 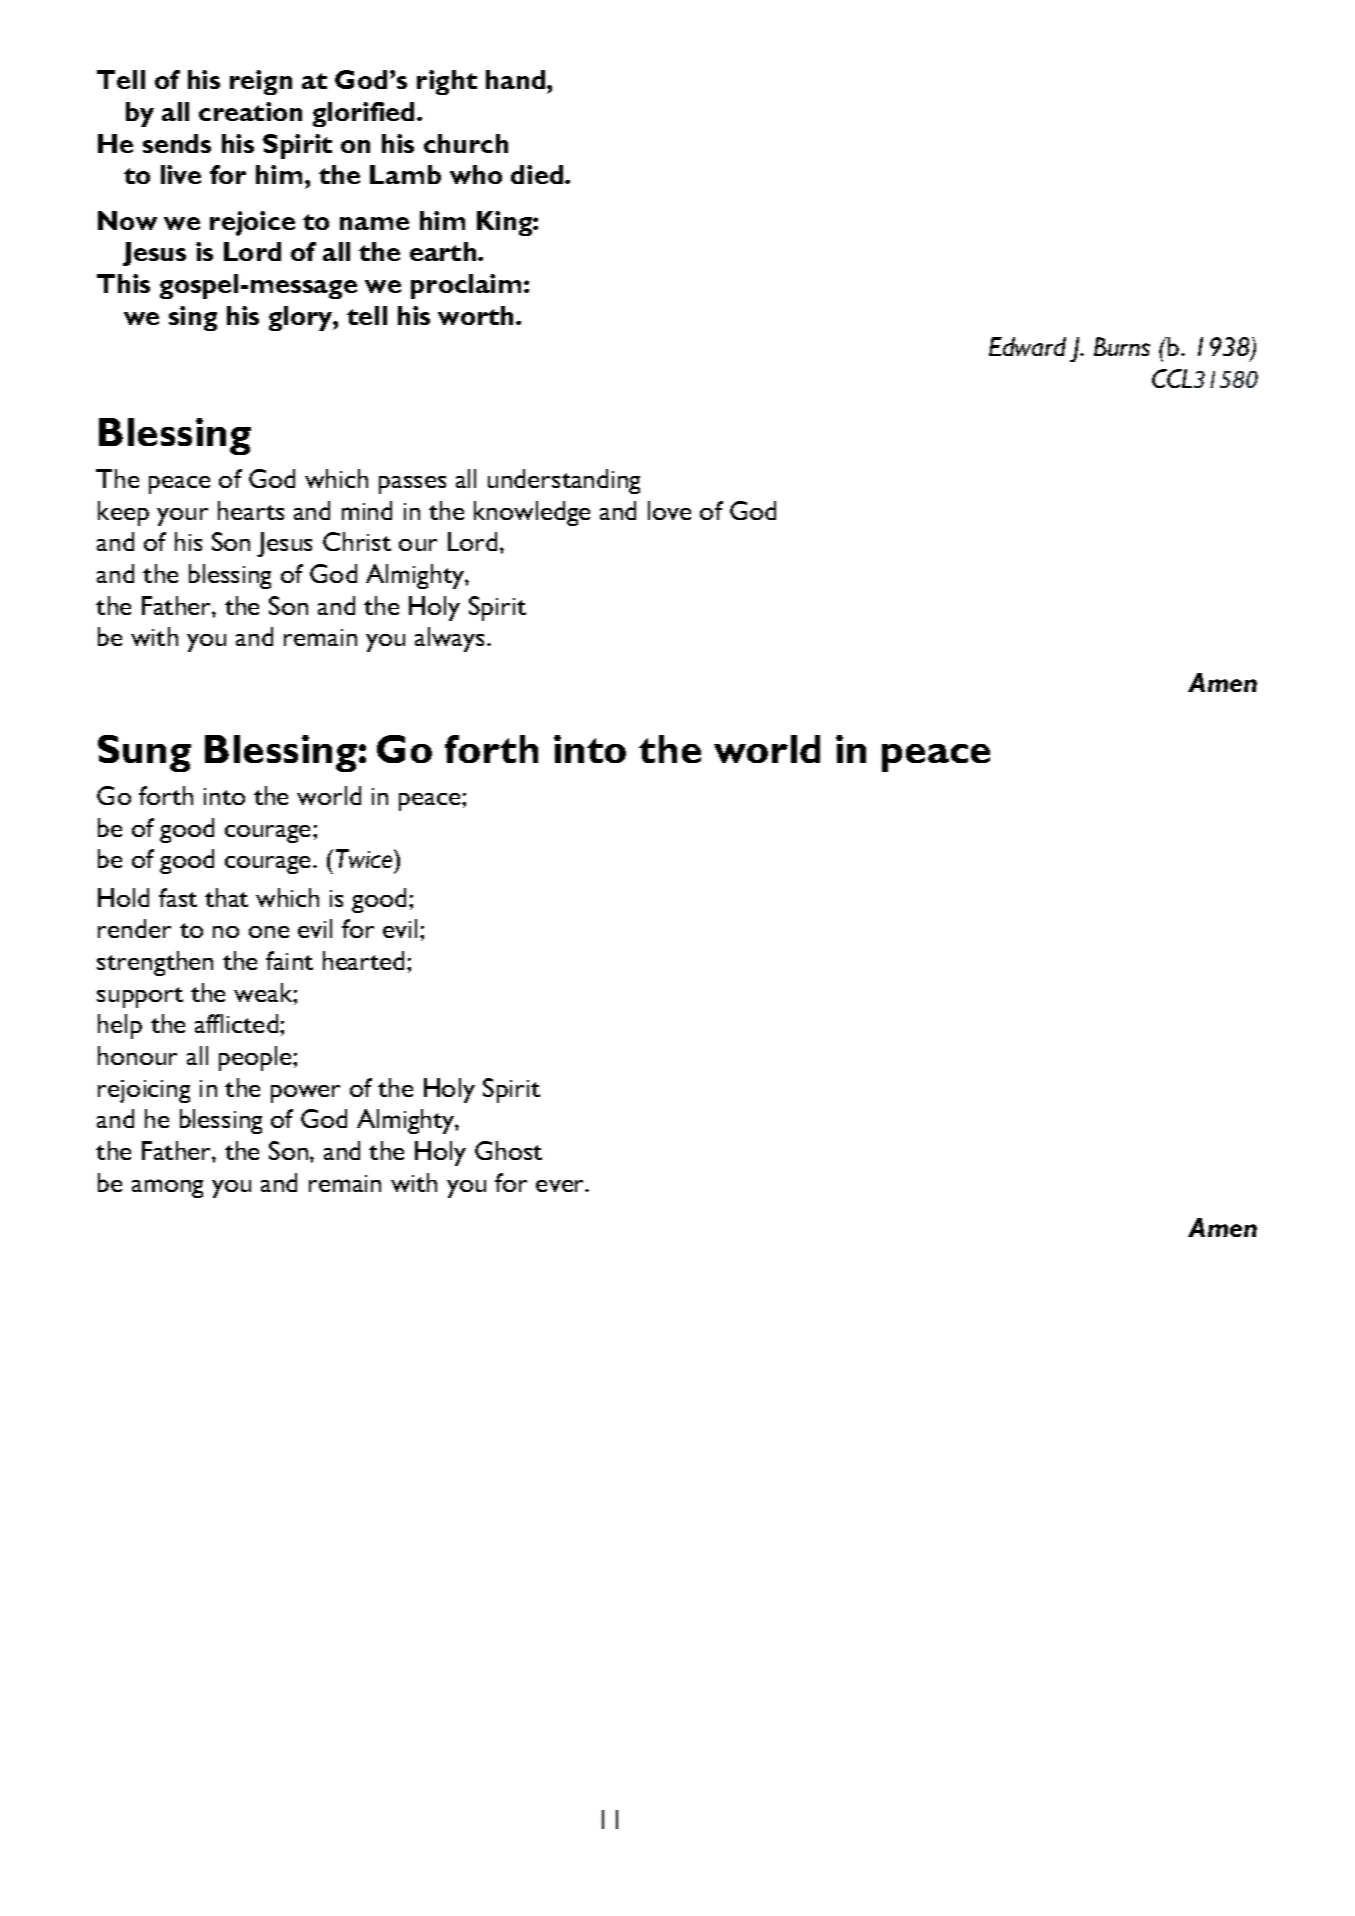 I want to click on Christ, so click(x=357, y=541).
